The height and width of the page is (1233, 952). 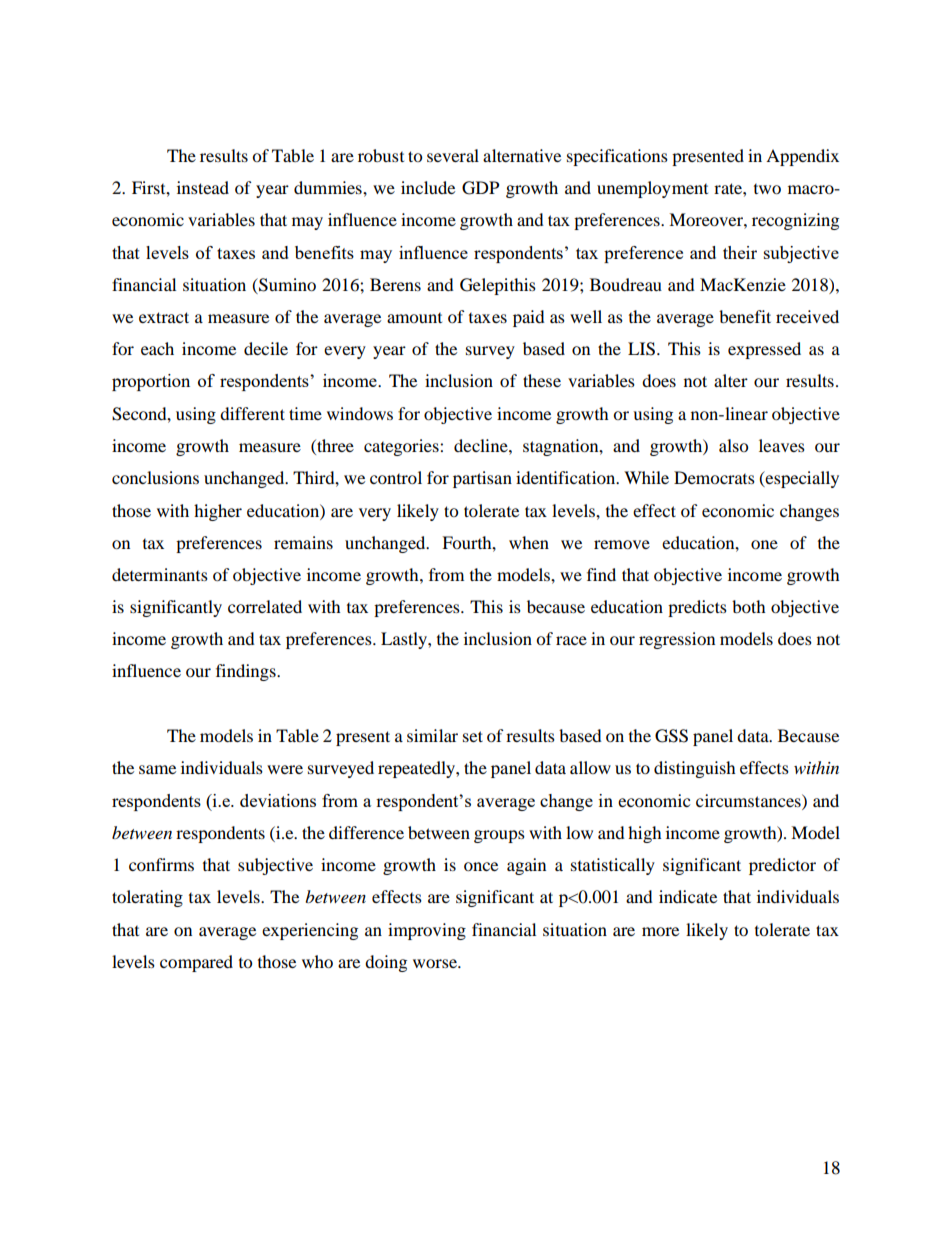 What do you see at coordinates (196, 963) in the page?
I see `compared` at bounding box center [196, 963].
